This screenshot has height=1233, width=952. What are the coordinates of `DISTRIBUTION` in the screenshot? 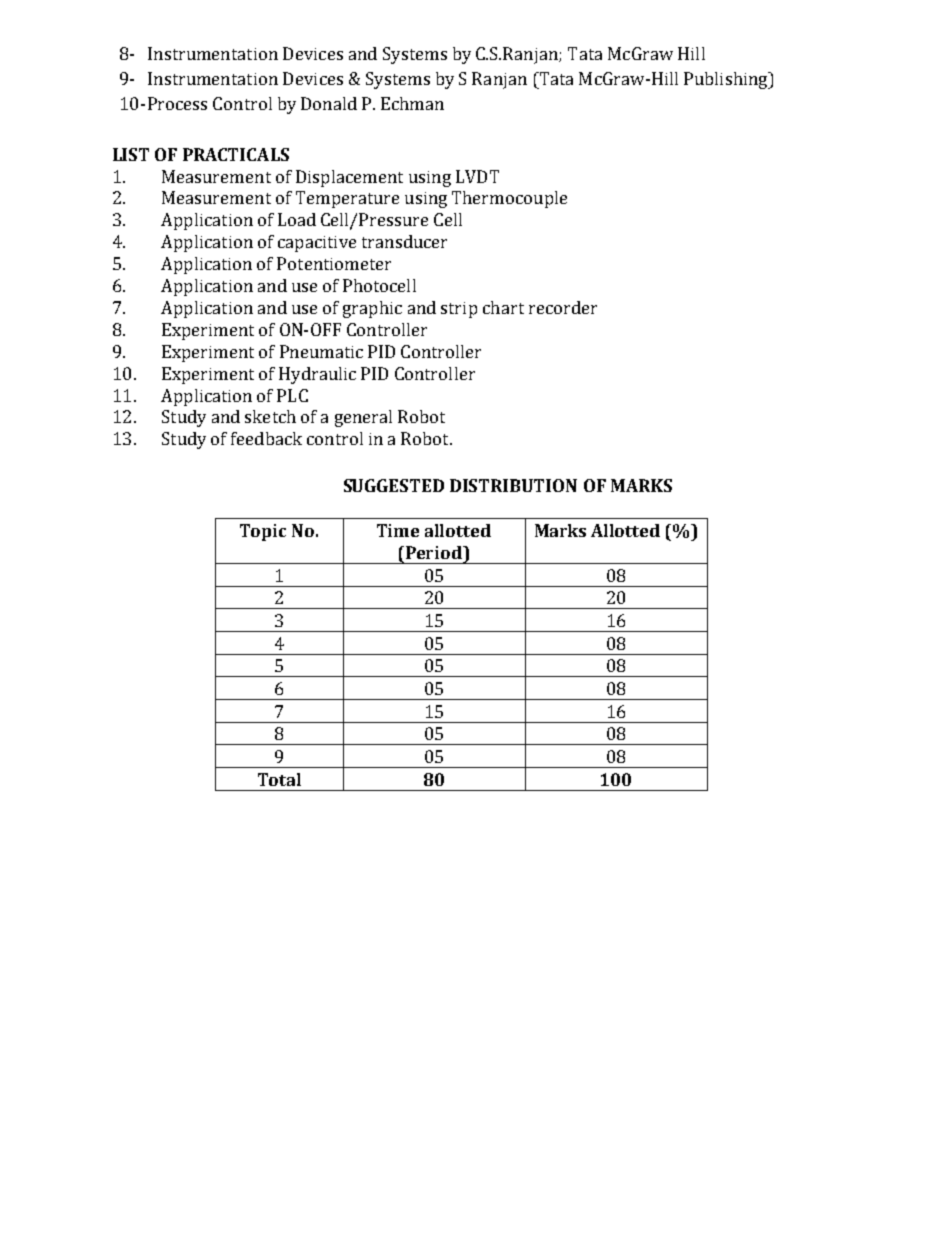 It's located at (513, 485).
